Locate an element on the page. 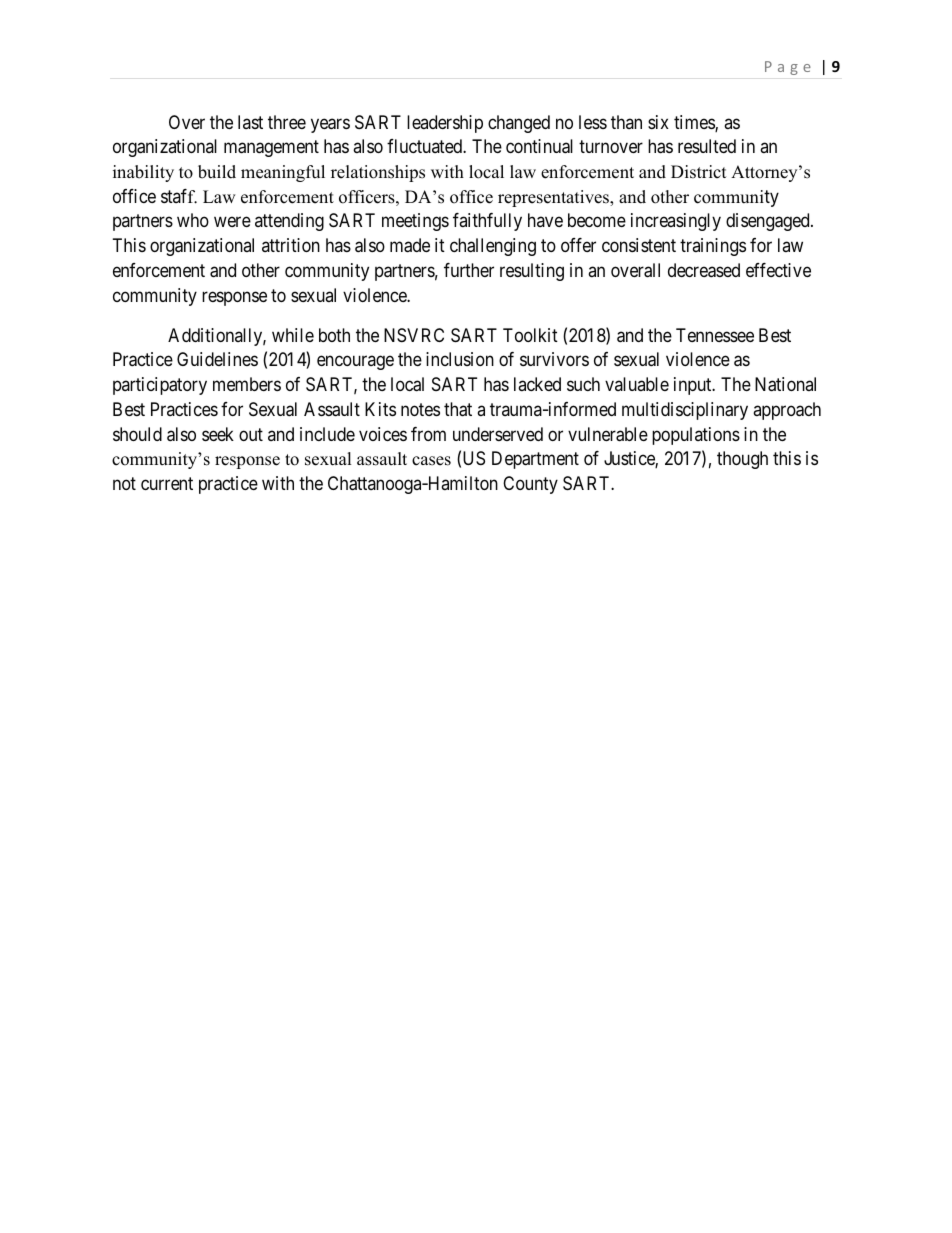  Guidelines is located at coordinates (217, 359).
